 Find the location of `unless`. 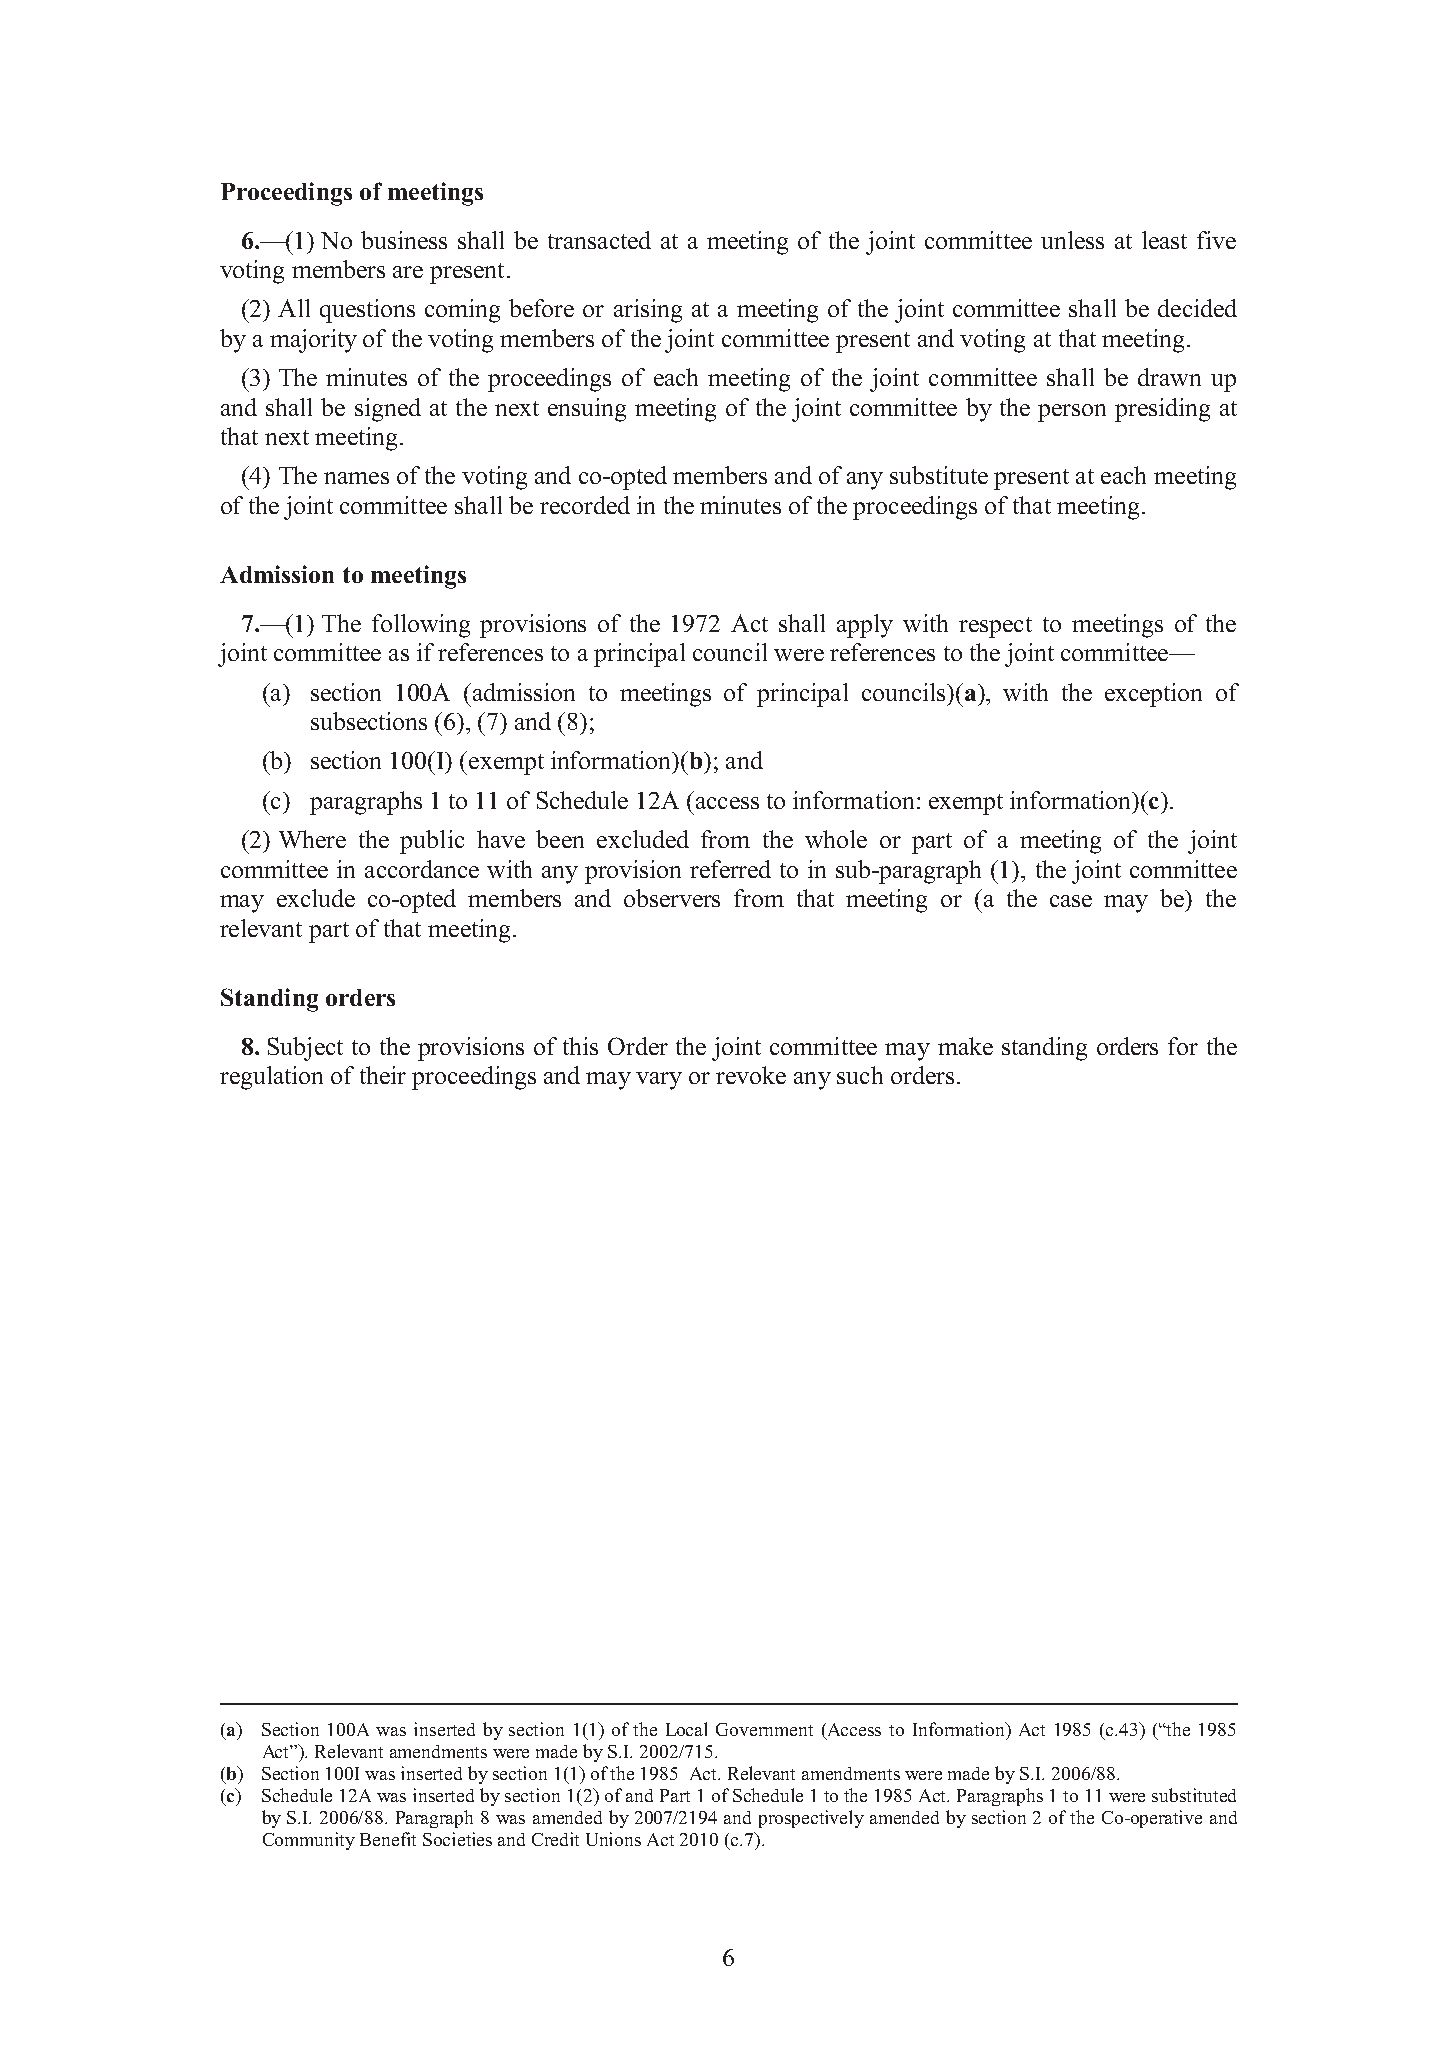

unless is located at coordinates (1072, 240).
